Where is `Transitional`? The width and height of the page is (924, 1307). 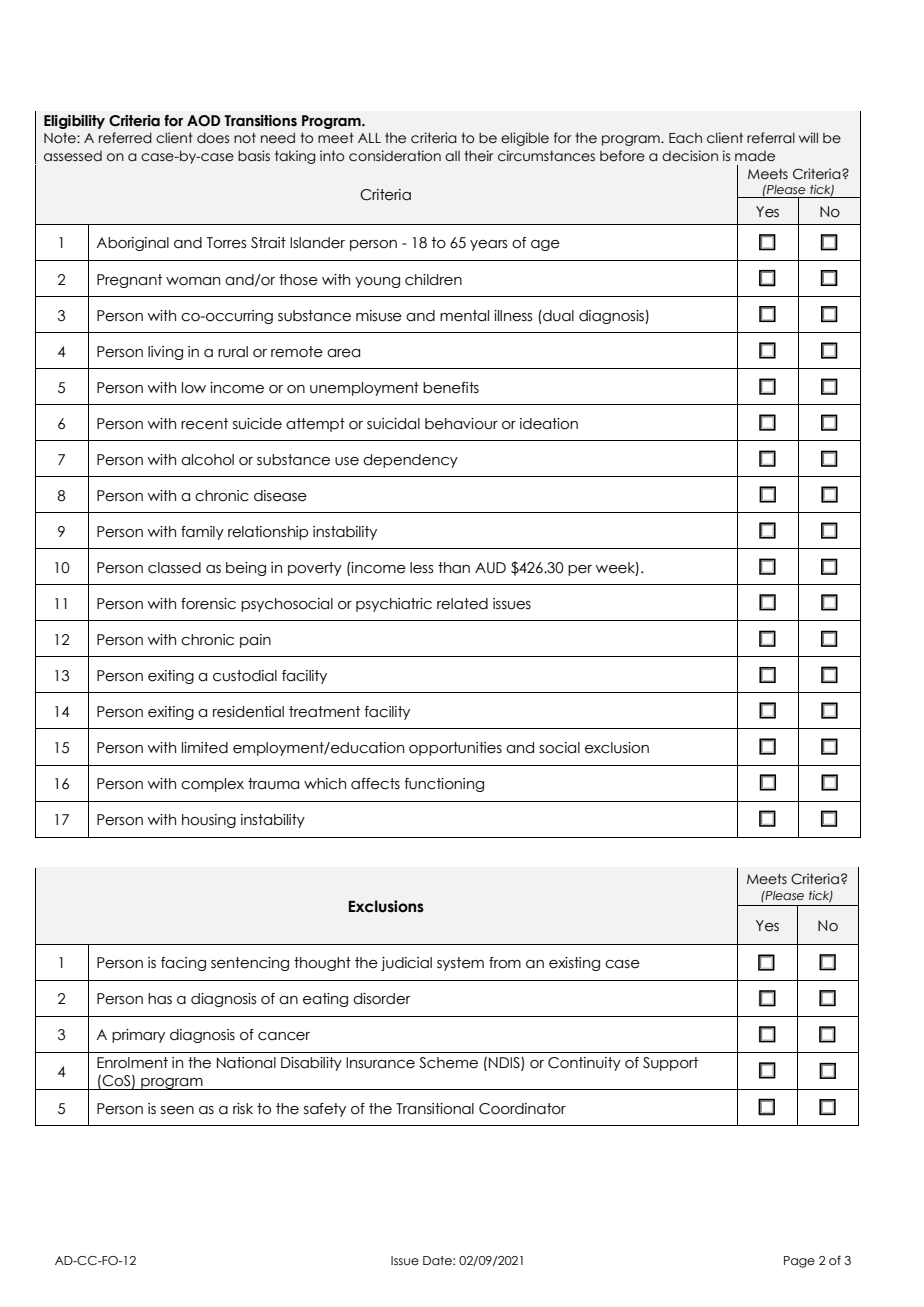
Transitional is located at coordinates (435, 1109).
